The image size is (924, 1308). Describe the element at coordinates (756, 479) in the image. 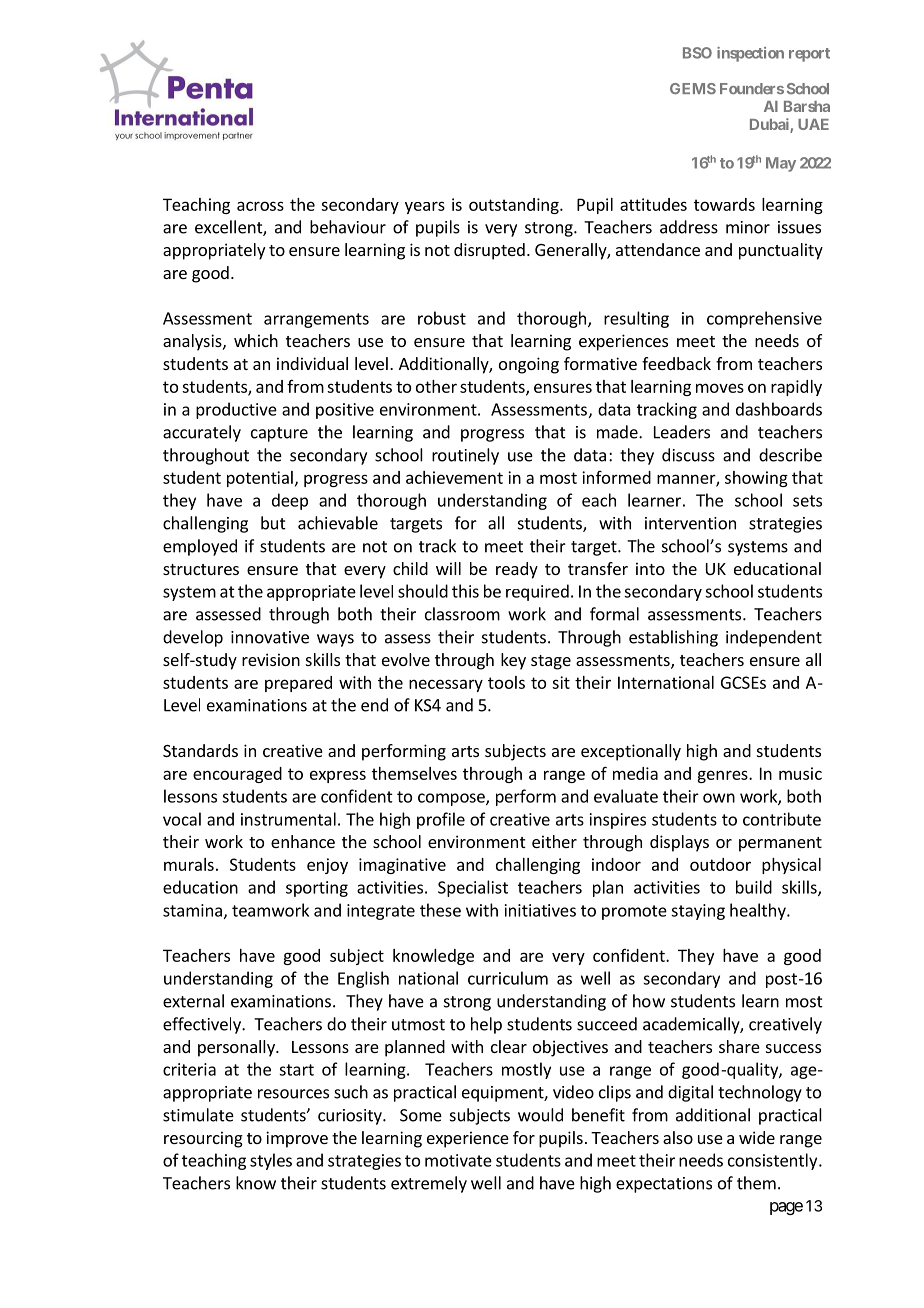

I see `showing` at that location.
